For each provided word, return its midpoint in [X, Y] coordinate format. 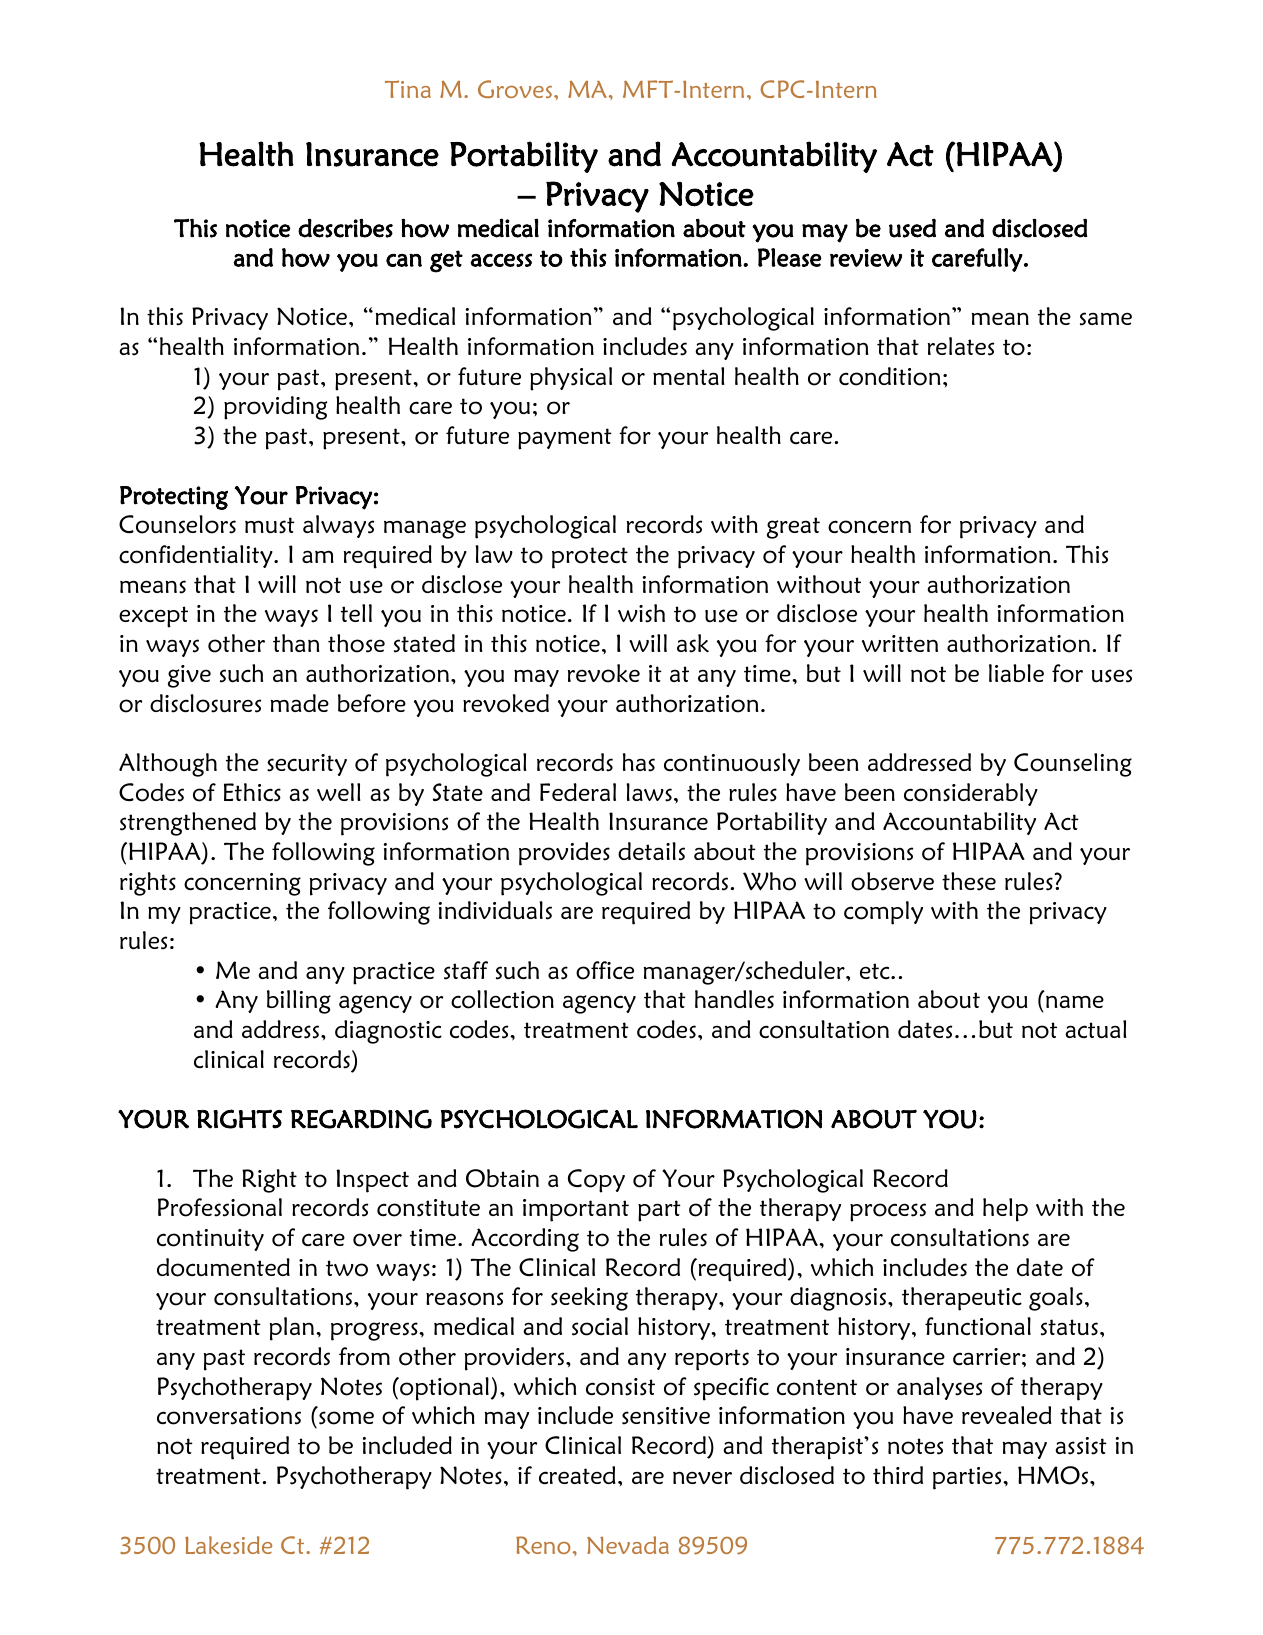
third [898, 1475]
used [912, 228]
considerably [971, 794]
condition [890, 376]
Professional [220, 1207]
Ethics [252, 792]
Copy [596, 1181]
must [270, 525]
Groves [516, 89]
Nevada [628, 1545]
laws [649, 792]
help [1005, 1210]
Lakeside [228, 1545]
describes [345, 228]
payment [565, 439]
